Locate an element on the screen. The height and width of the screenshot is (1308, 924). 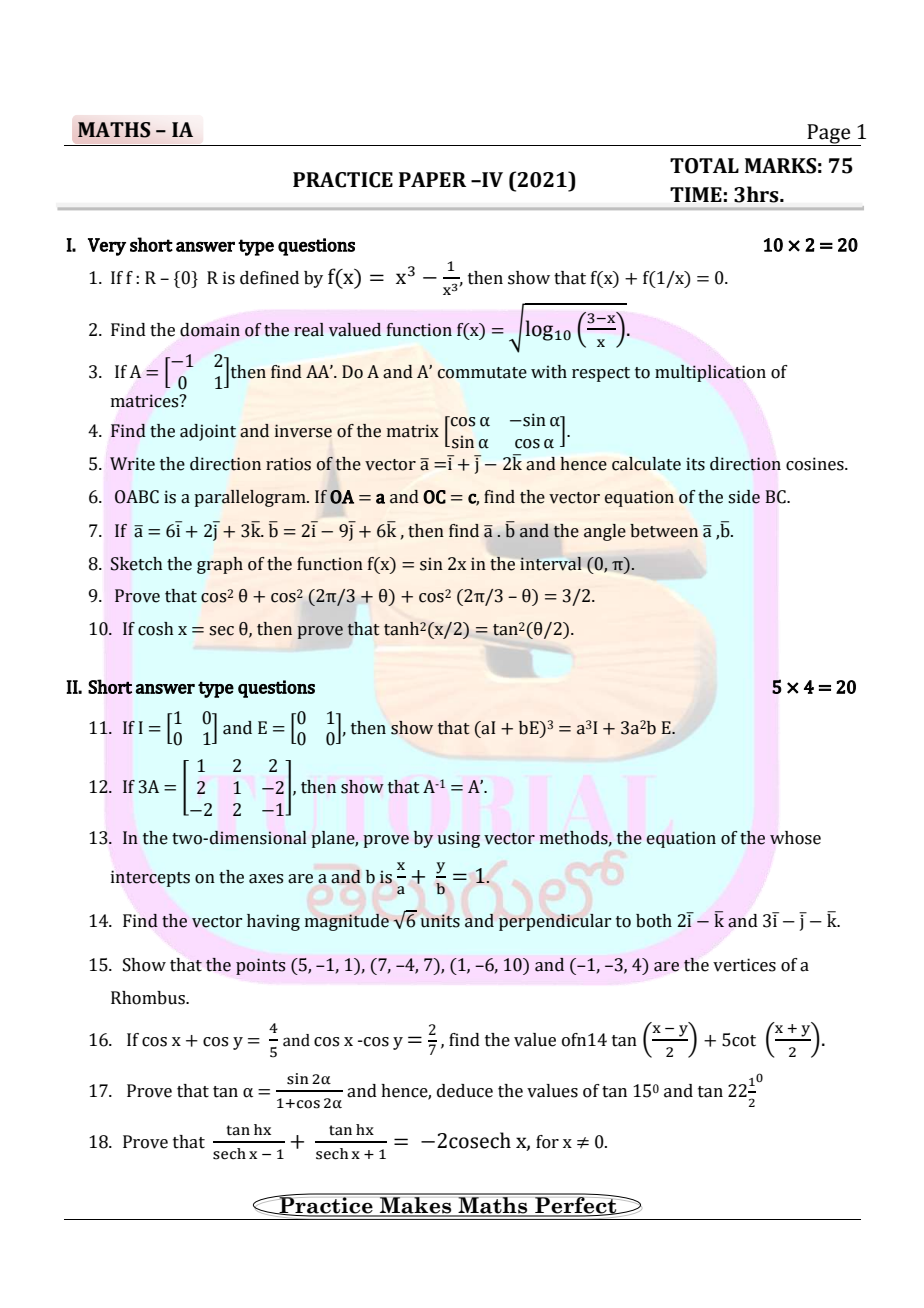
interval is located at coordinates (550, 564).
